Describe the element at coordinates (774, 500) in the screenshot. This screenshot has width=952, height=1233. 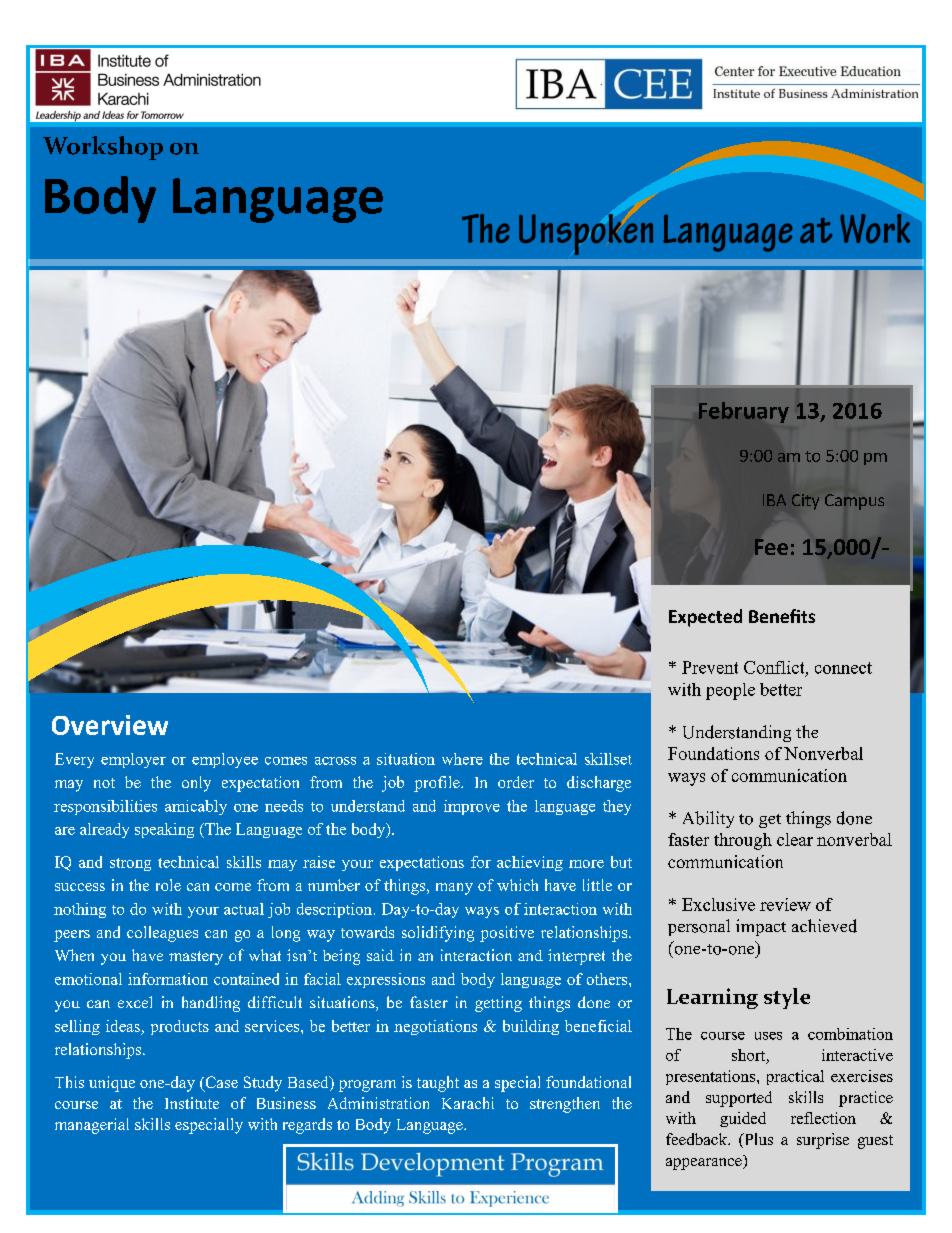
I see `IBA` at that location.
